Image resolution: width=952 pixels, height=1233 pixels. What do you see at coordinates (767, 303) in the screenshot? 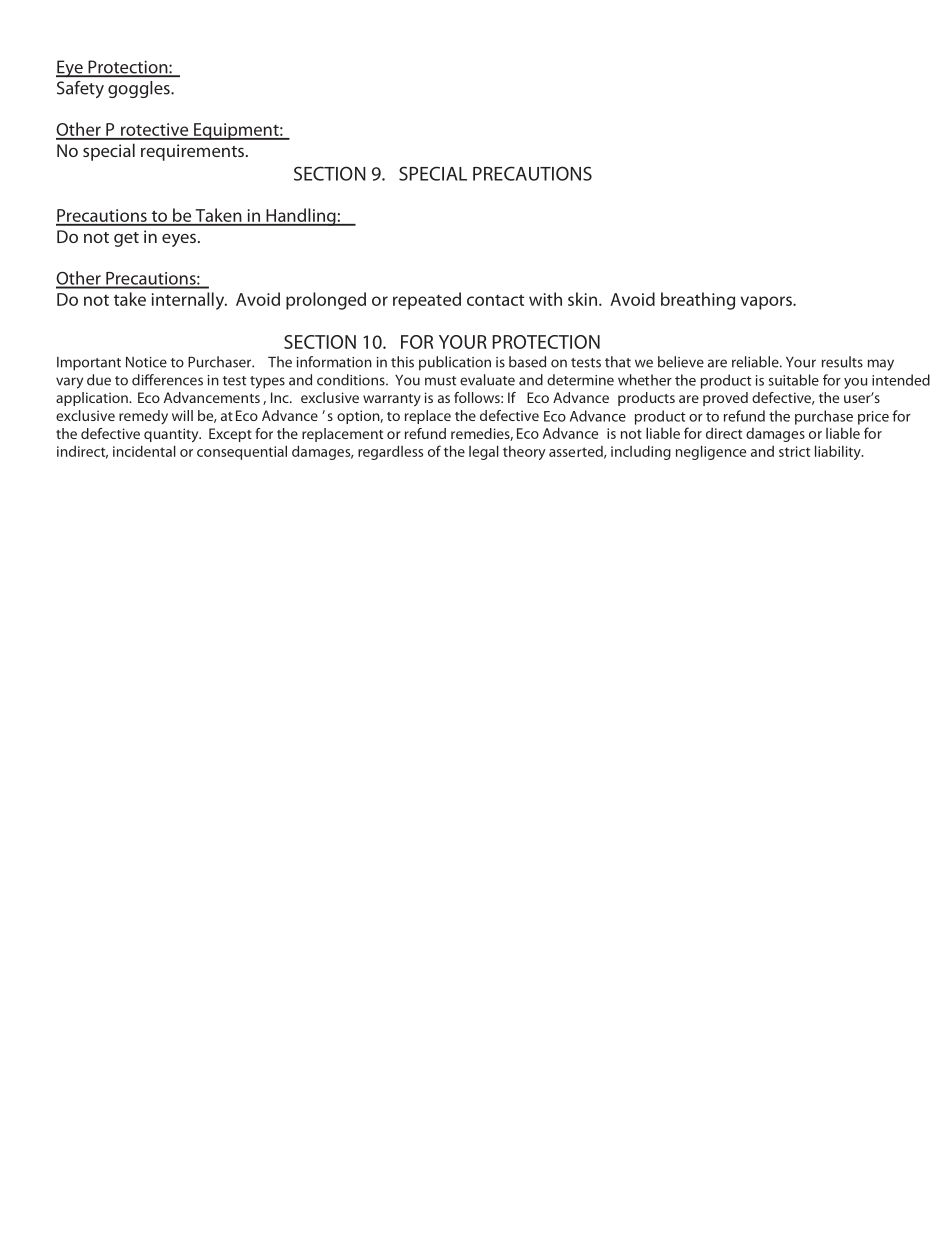
I see `vapors` at bounding box center [767, 303].
